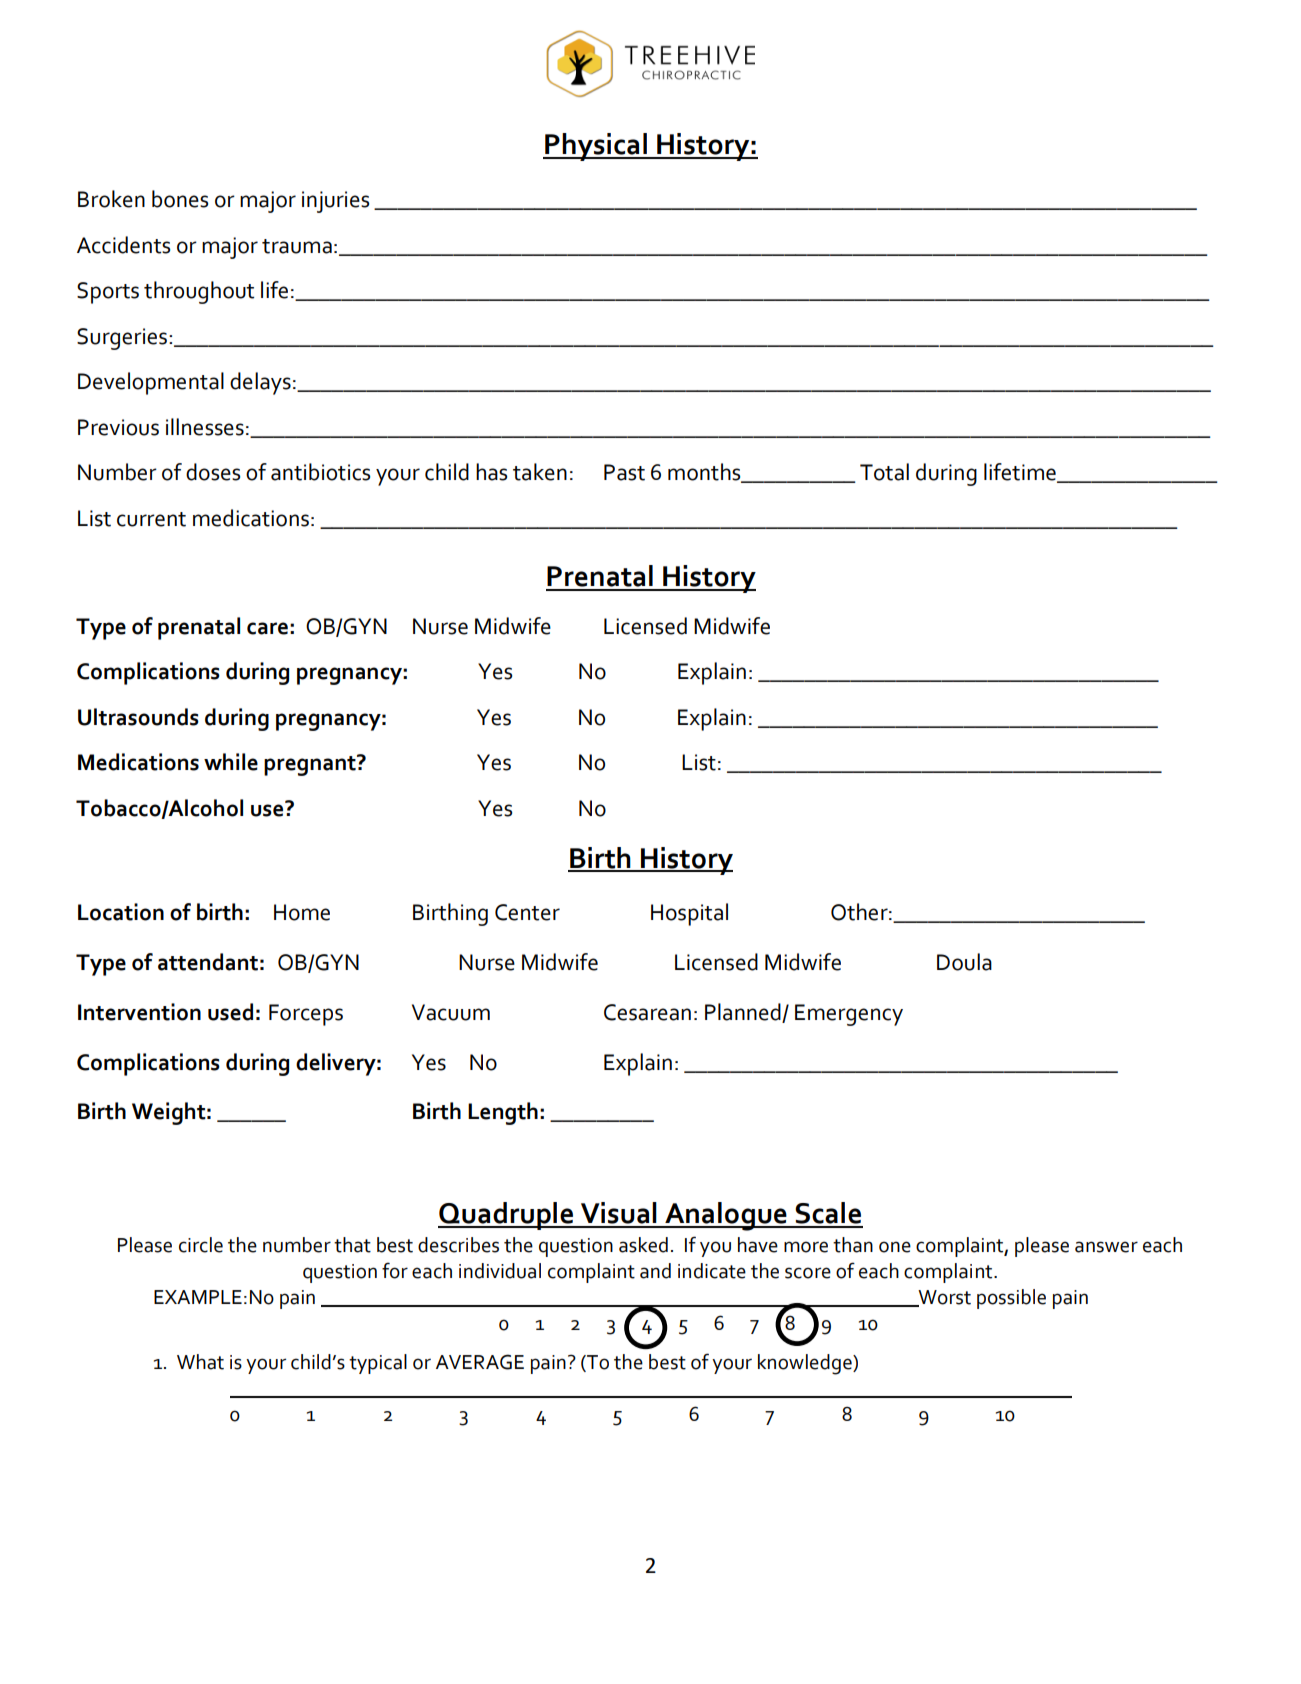 The height and width of the image is (1684, 1301). What do you see at coordinates (230, 1012) in the image?
I see `used` at bounding box center [230, 1012].
